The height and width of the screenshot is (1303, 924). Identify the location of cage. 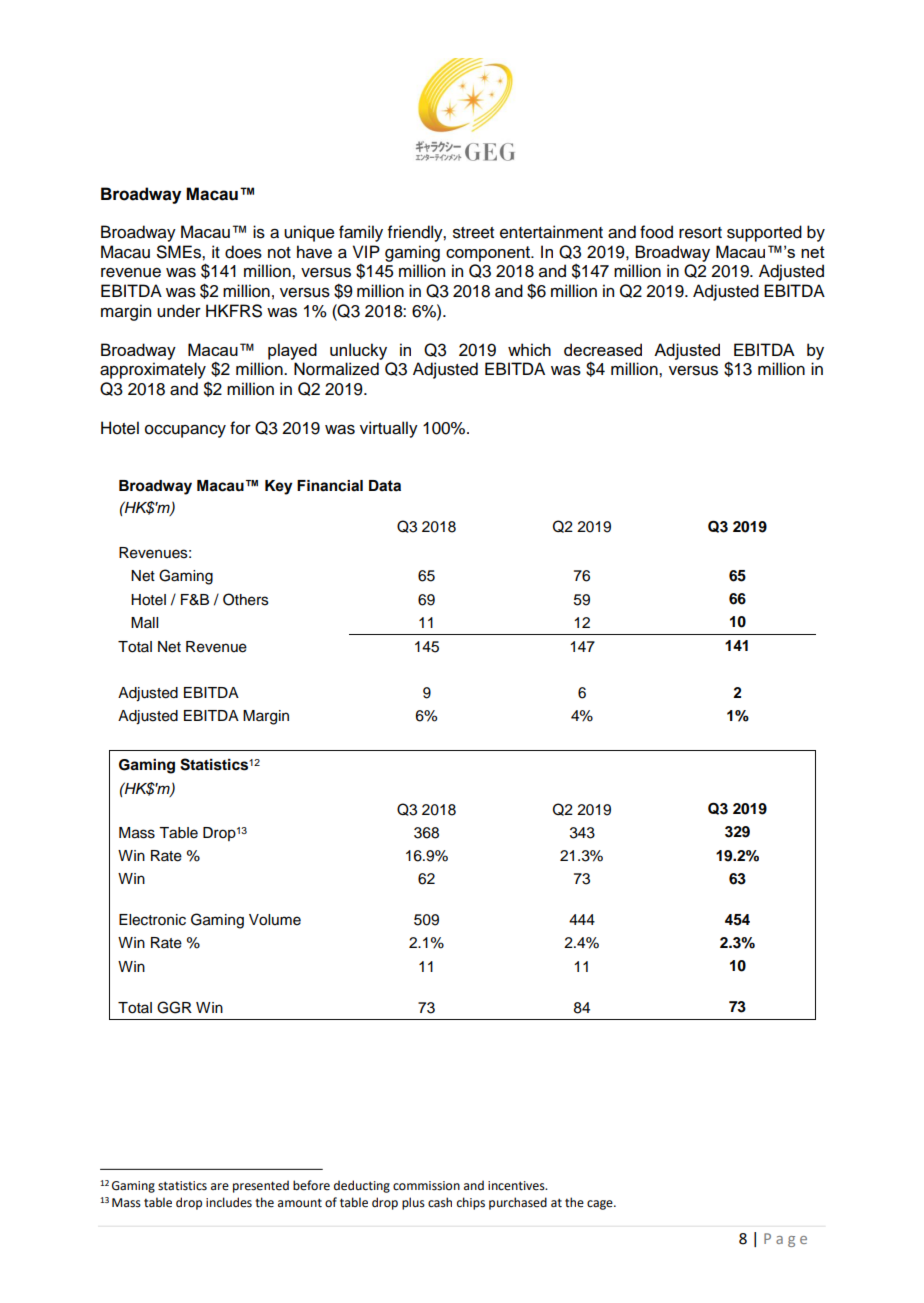
(601, 1205).
